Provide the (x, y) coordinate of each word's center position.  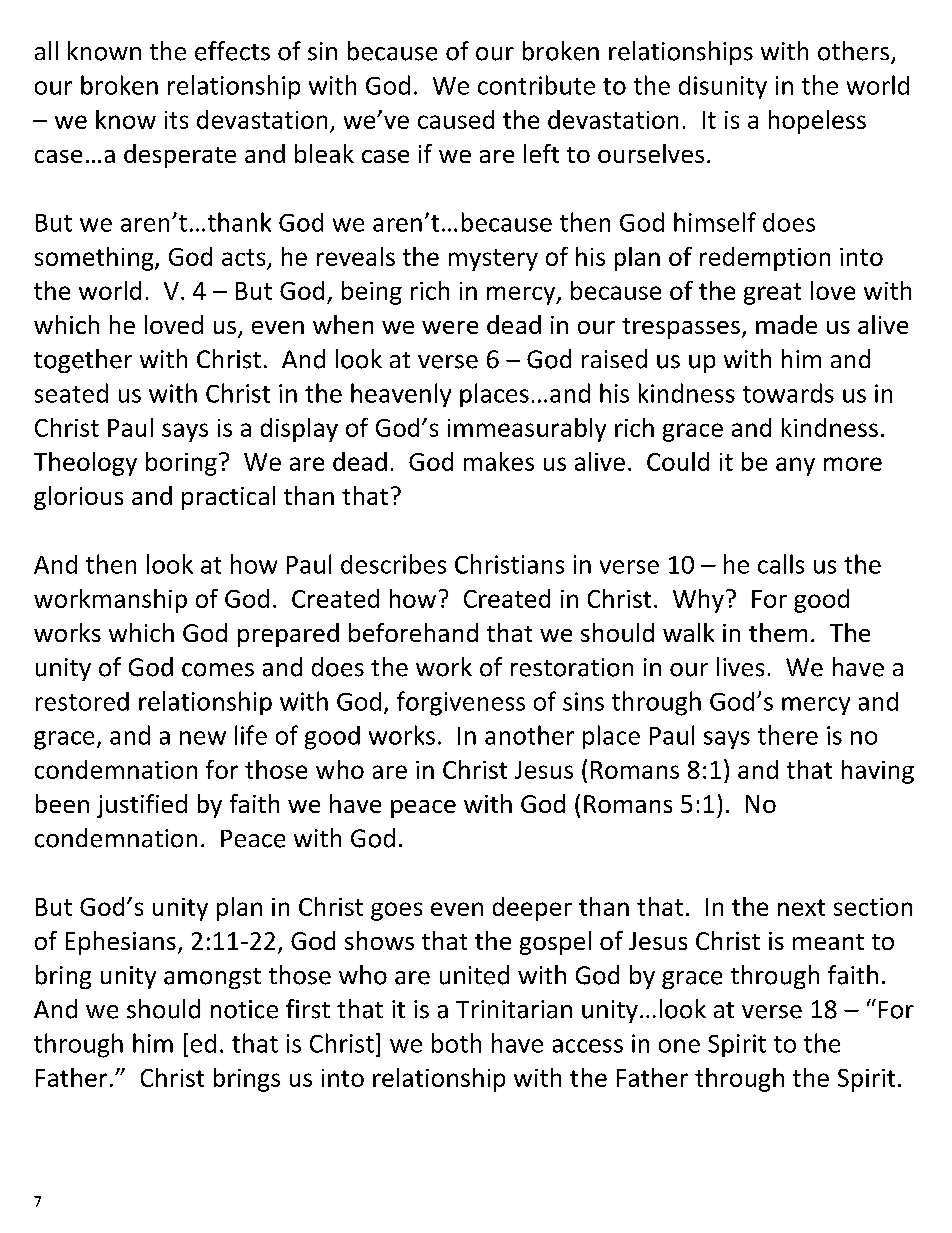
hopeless (817, 122)
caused (456, 119)
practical (228, 498)
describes (393, 564)
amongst (212, 978)
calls (781, 564)
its (176, 120)
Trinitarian (514, 1009)
